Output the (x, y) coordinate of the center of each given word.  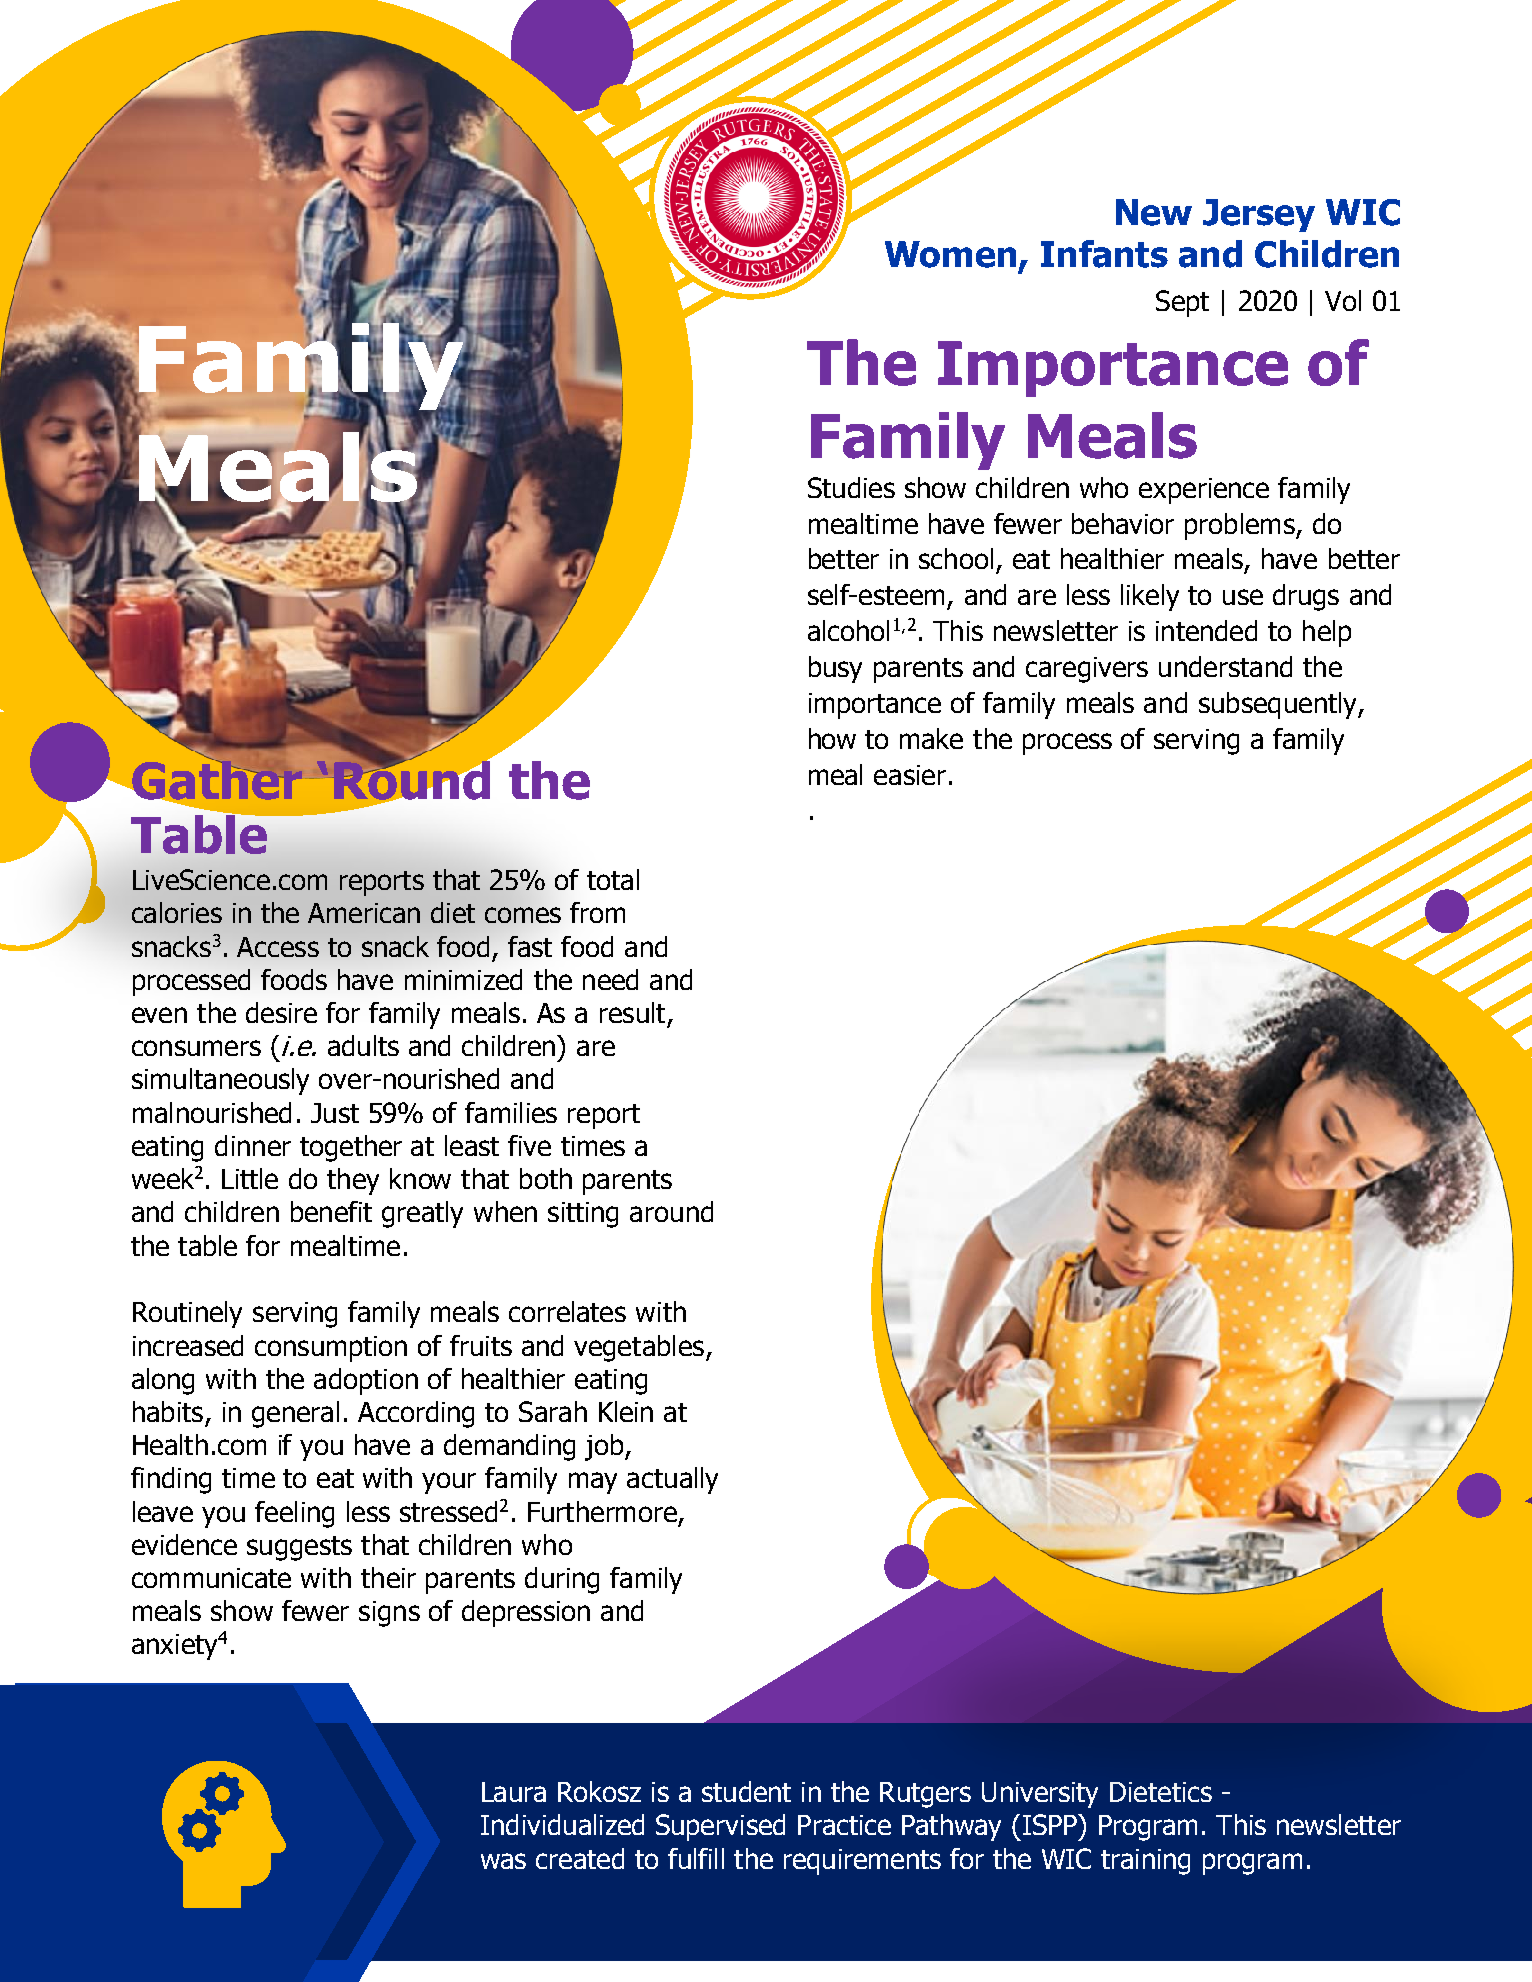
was (503, 1861)
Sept (1182, 303)
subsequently (1279, 705)
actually (672, 1480)
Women (950, 254)
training (1145, 1862)
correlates (567, 1311)
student (746, 1791)
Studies (851, 487)
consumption (331, 1349)
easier (910, 775)
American (364, 913)
